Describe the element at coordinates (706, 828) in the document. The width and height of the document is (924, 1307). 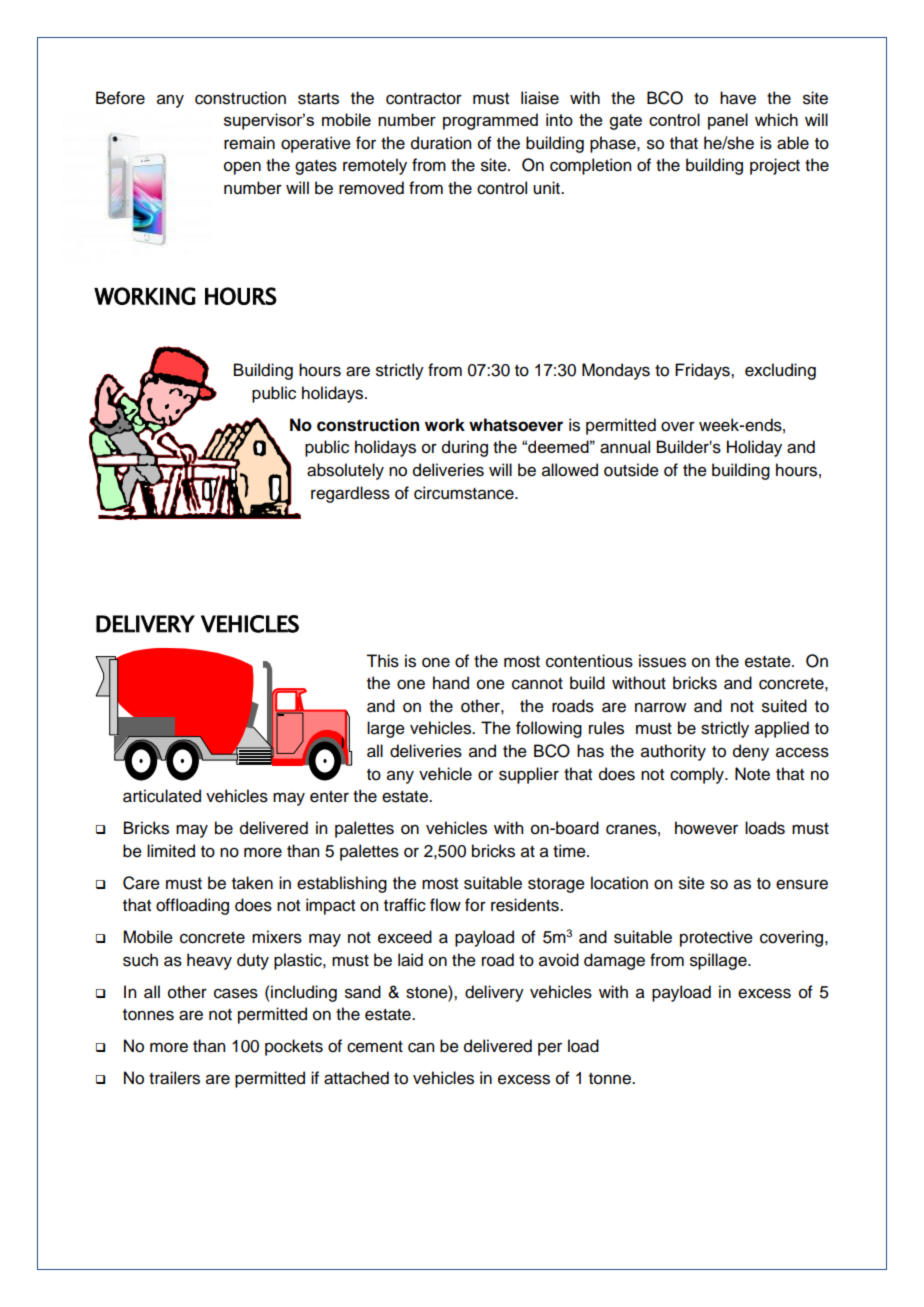
I see `however` at that location.
